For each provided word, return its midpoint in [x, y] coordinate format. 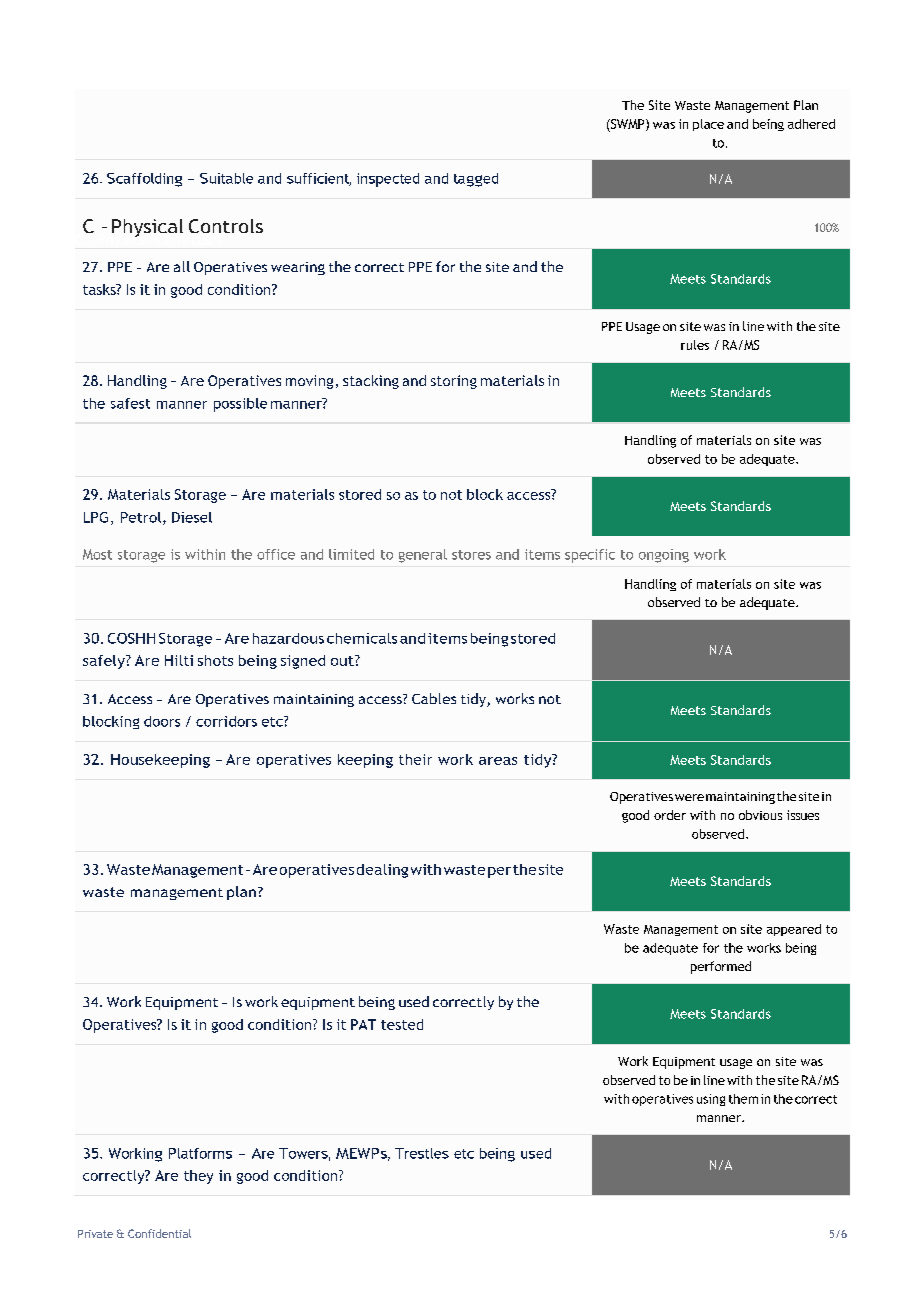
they [198, 1177]
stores [471, 555]
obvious [760, 815]
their [415, 759]
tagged [476, 180]
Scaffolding [144, 180]
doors [162, 721]
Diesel [192, 517]
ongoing [664, 556]
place [708, 125]
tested [402, 1024]
